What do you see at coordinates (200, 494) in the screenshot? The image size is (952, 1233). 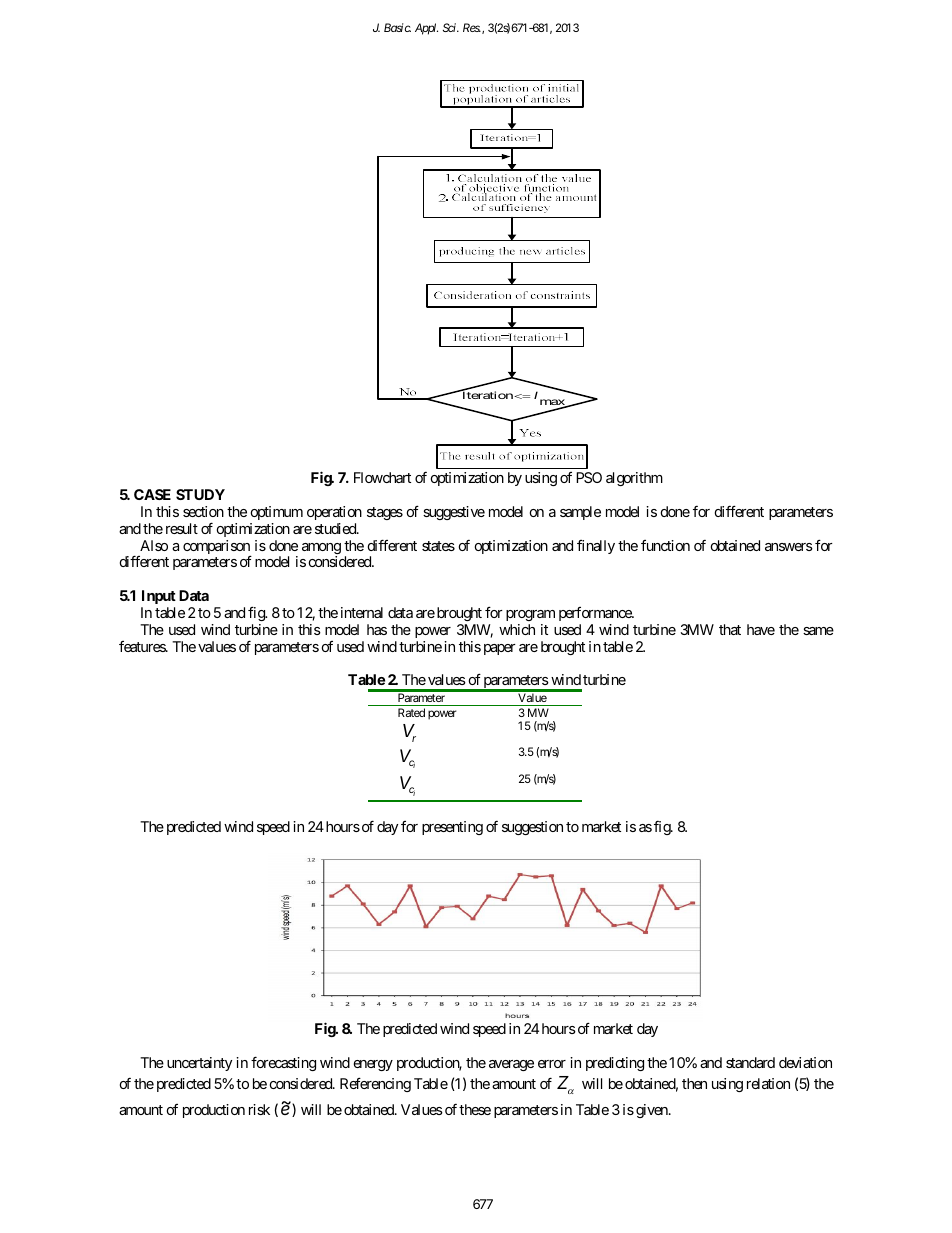 I see `STUDY` at bounding box center [200, 494].
